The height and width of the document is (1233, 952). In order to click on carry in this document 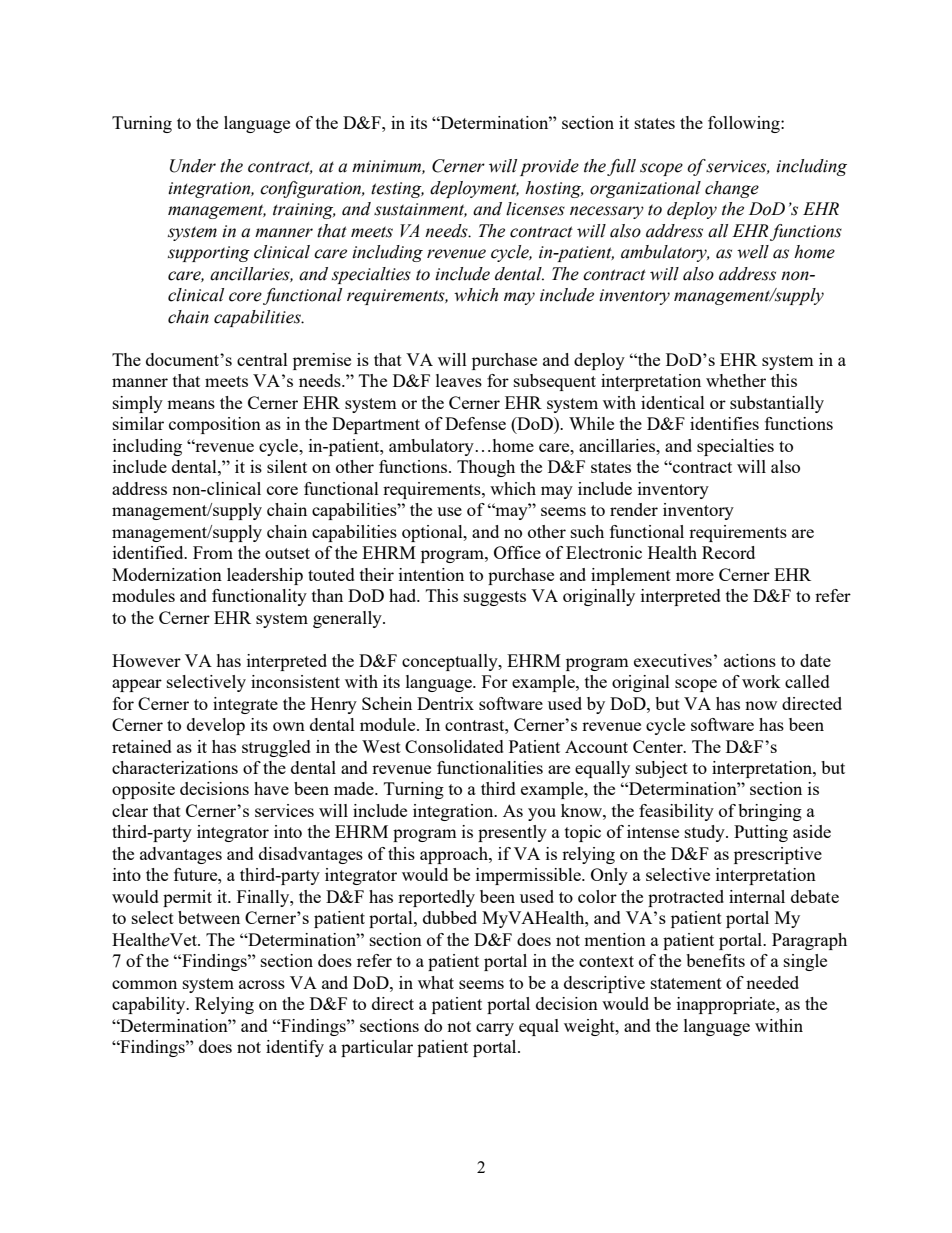, I will do `click(495, 1029)`.
